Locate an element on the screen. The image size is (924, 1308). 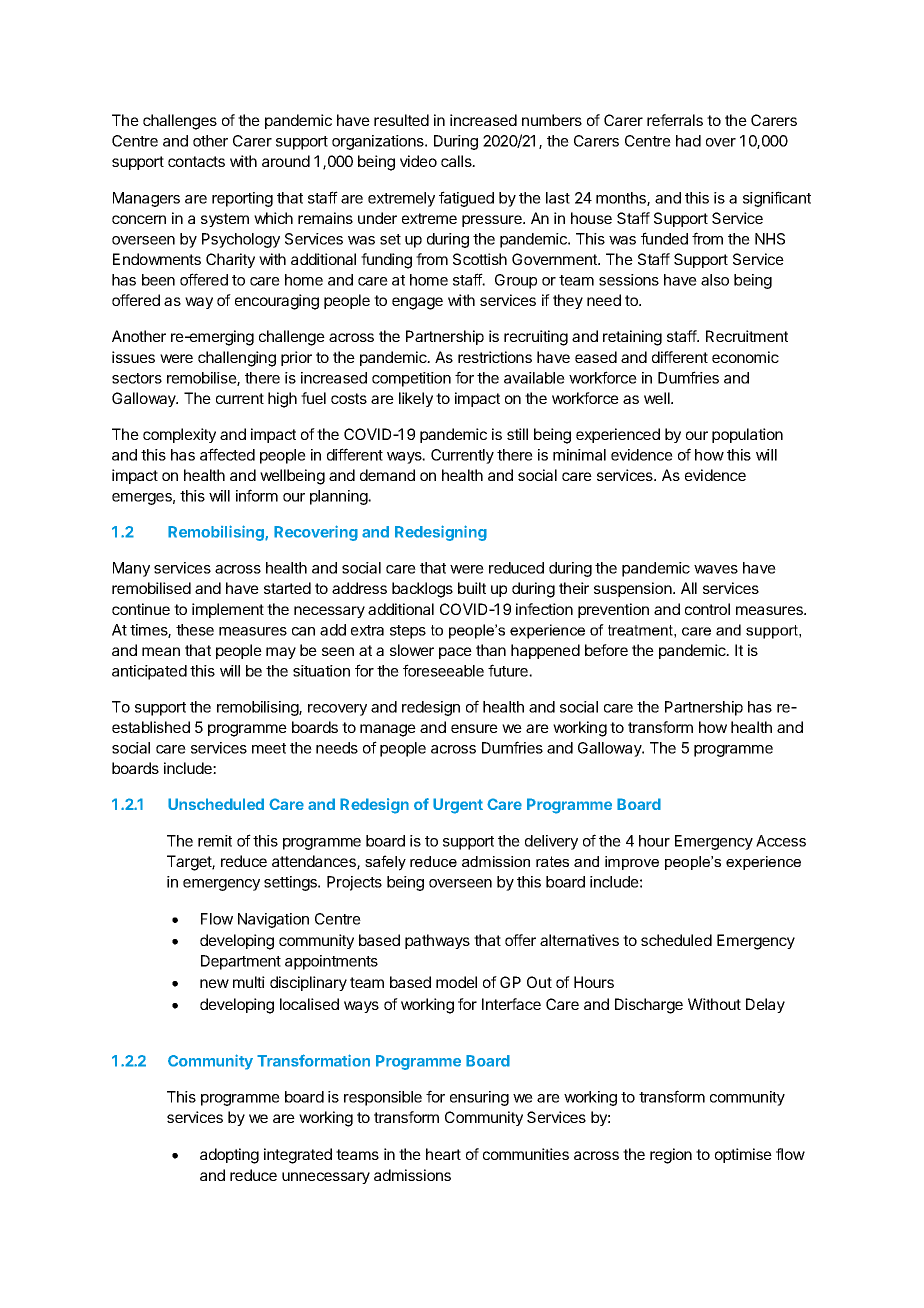
calls is located at coordinates (457, 161).
